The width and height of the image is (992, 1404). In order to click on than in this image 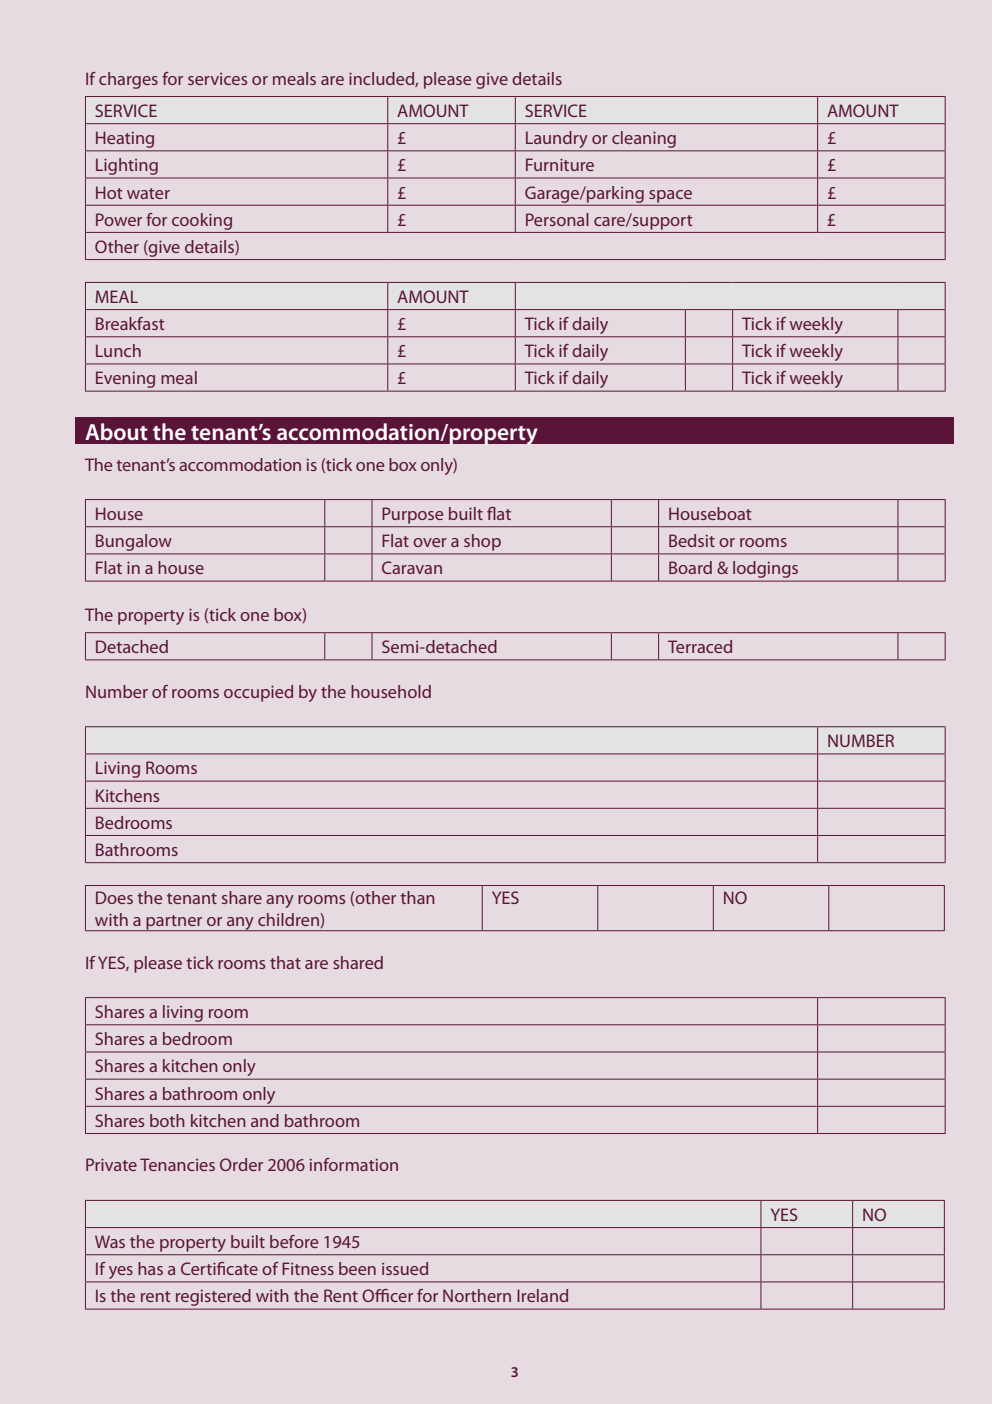, I will do `click(417, 897)`.
